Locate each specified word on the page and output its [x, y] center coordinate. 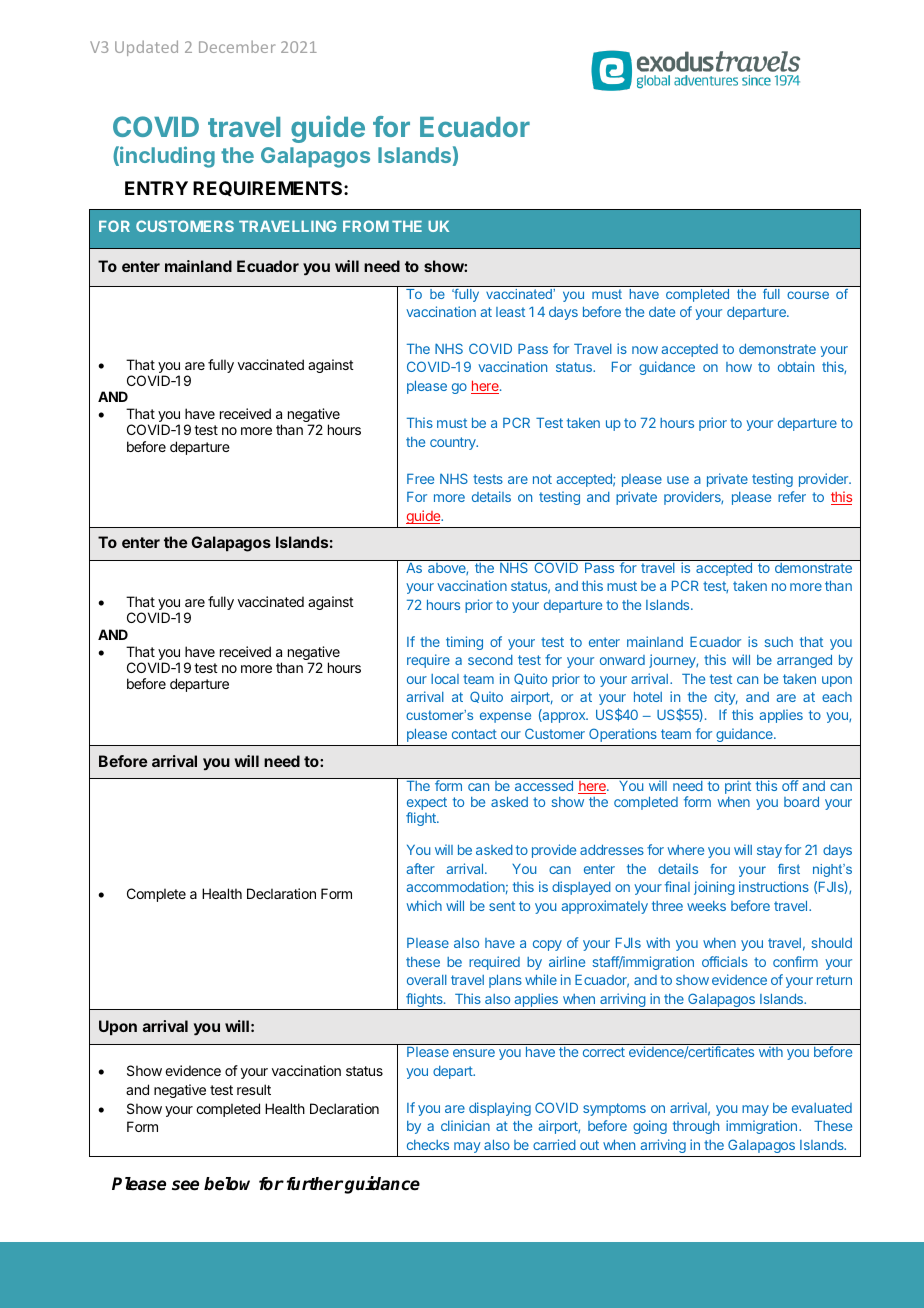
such [778, 642]
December [237, 46]
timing [464, 643]
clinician [465, 1125]
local [445, 679]
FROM [366, 226]
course [808, 295]
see [185, 1185]
